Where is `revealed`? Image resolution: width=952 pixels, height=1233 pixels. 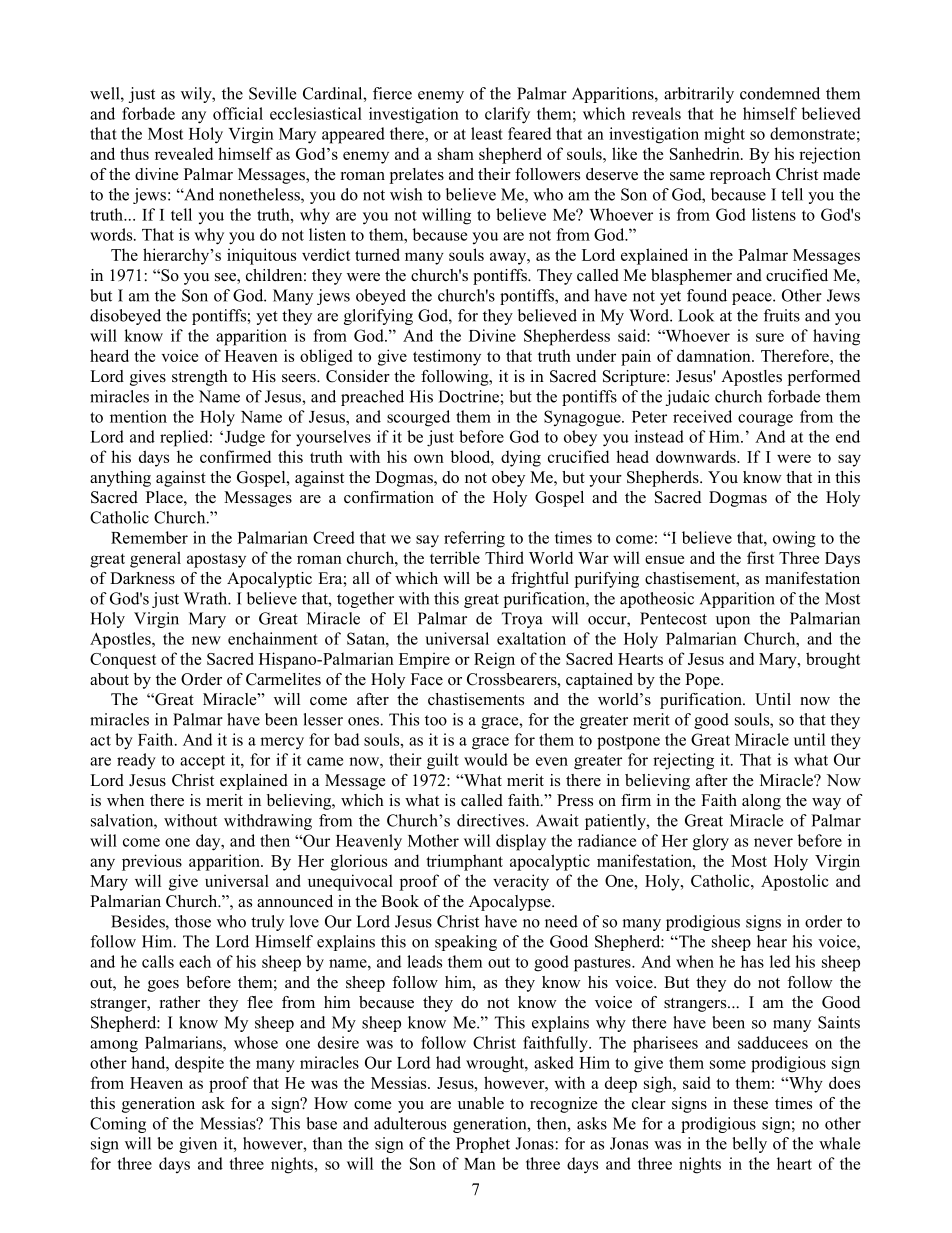
revealed is located at coordinates (184, 153).
